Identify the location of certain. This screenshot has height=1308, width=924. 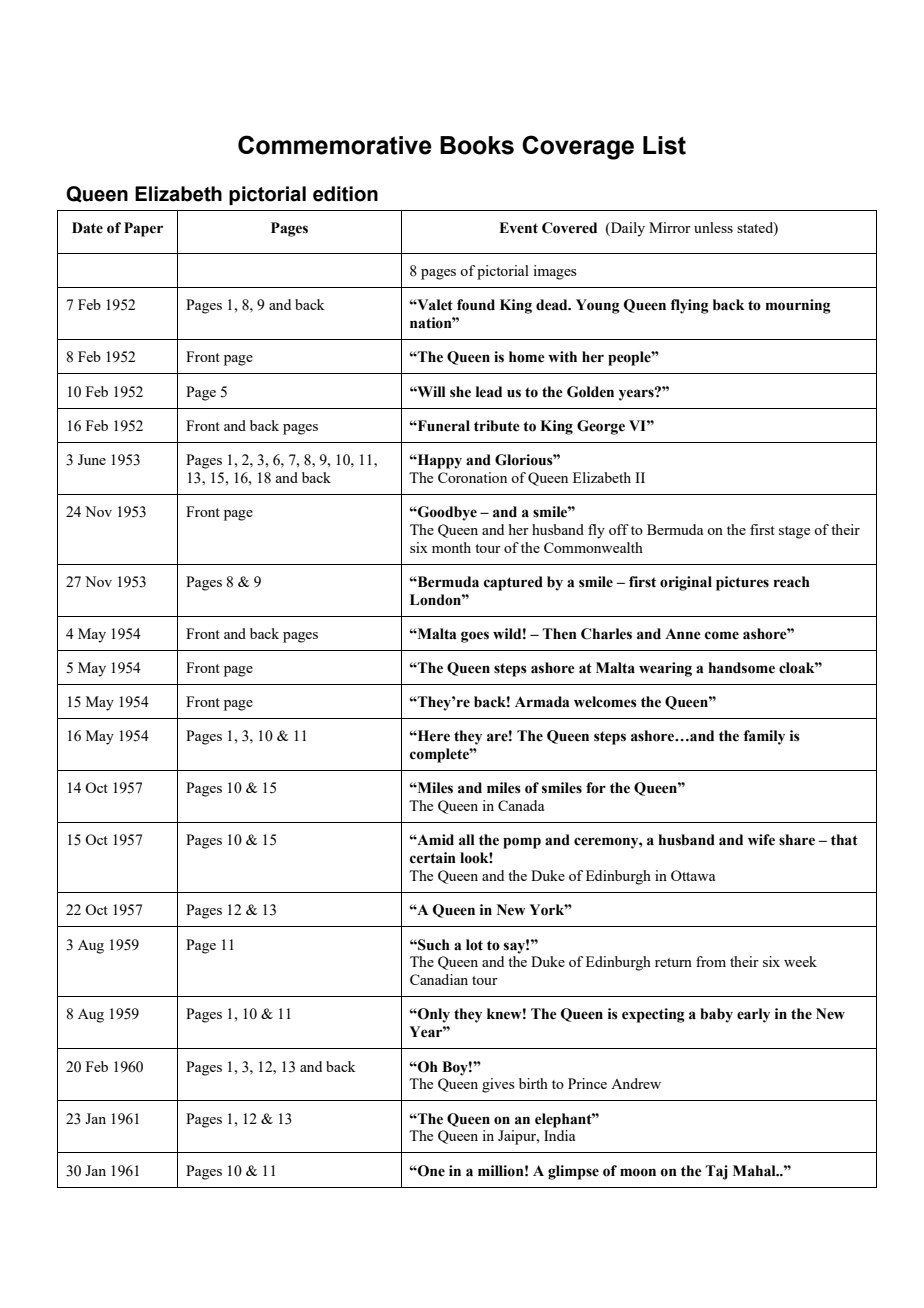
(433, 858).
